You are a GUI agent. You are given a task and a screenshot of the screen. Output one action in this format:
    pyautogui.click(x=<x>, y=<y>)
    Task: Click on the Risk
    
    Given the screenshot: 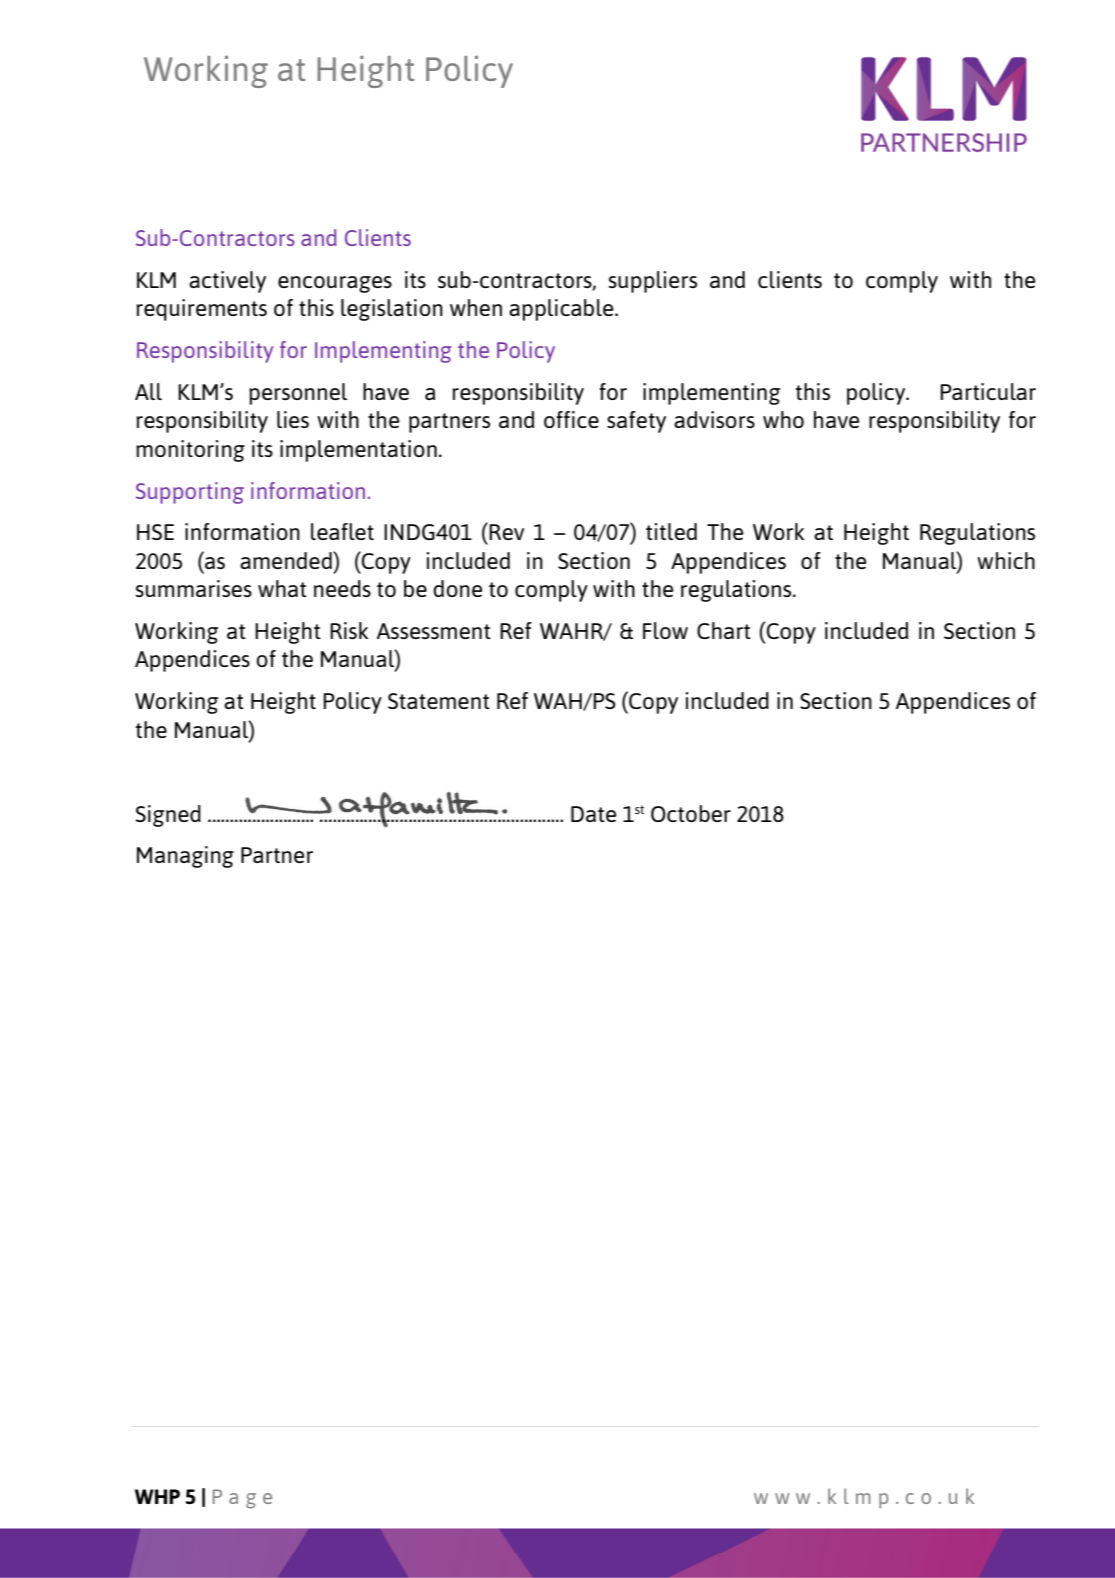 What is the action you would take?
    pyautogui.click(x=349, y=630)
